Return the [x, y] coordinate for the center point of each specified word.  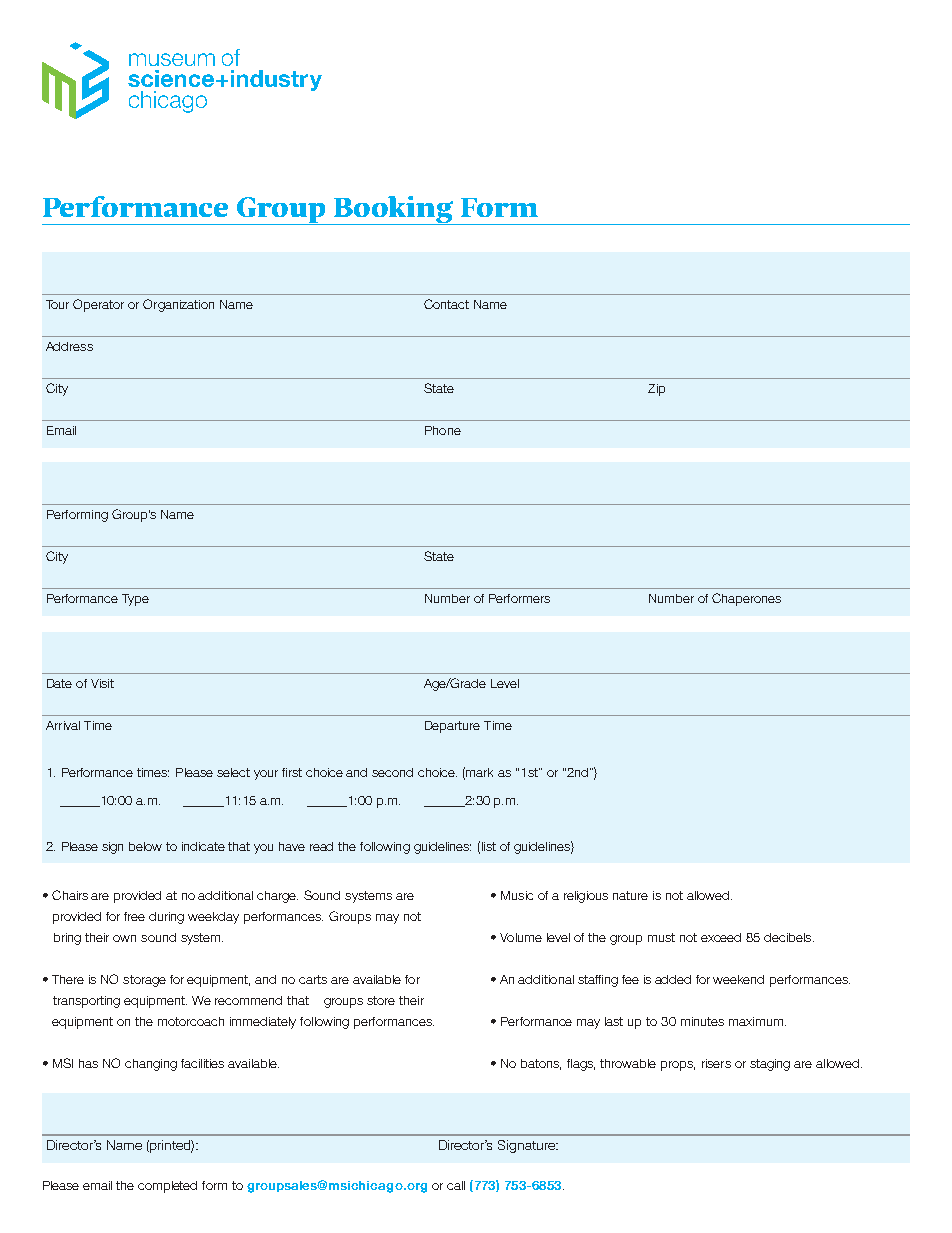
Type [135, 600]
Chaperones [746, 599]
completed [167, 1187]
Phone [443, 430]
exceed [721, 937]
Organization [178, 305]
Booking [394, 210]
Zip [656, 390]
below [145, 846]
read [321, 846]
